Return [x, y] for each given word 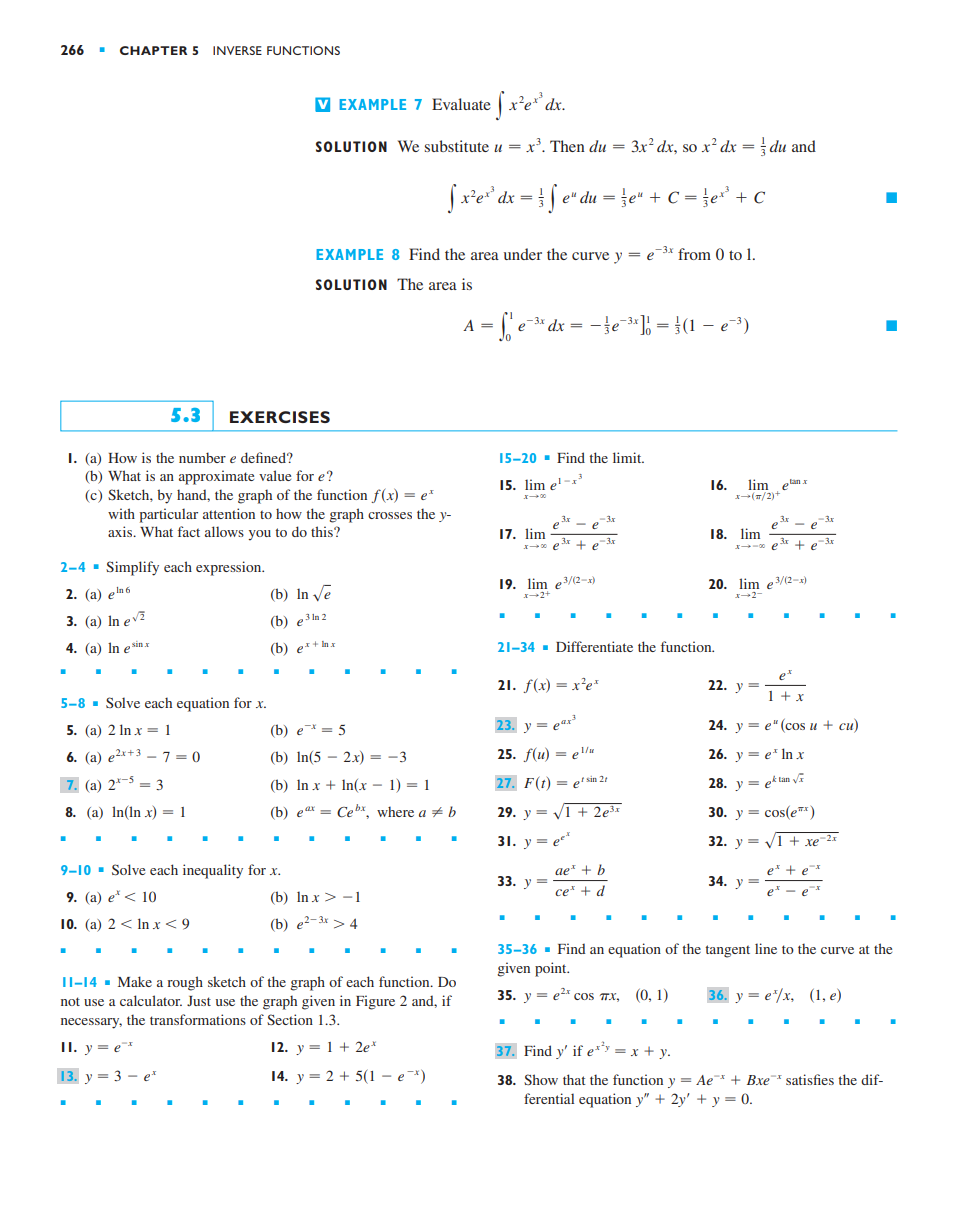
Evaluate [461, 104]
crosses [390, 515]
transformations [198, 1019]
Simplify [132, 568]
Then [567, 146]
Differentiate [594, 646]
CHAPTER [153, 50]
